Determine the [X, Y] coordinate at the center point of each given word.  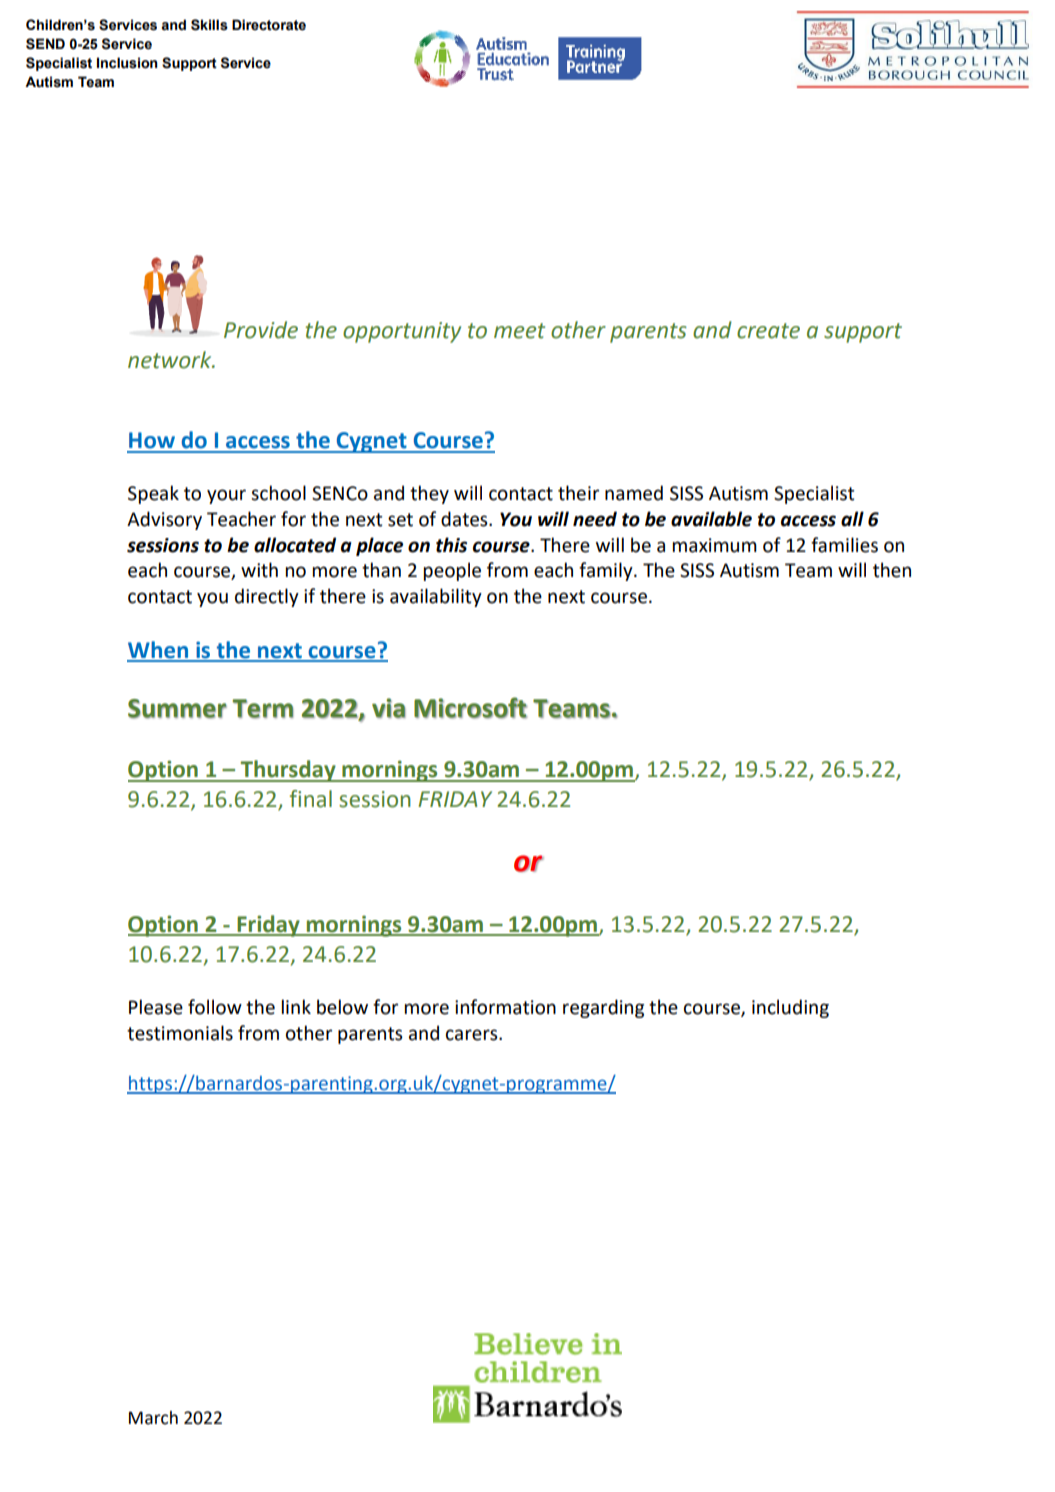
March [153, 1418]
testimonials [180, 1033]
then [892, 570]
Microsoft [470, 708]
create [768, 331]
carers [473, 1035]
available [711, 519]
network [171, 360]
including [790, 1008]
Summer [177, 709]
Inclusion [127, 63]
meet [519, 331]
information [505, 1007]
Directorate [269, 25]
